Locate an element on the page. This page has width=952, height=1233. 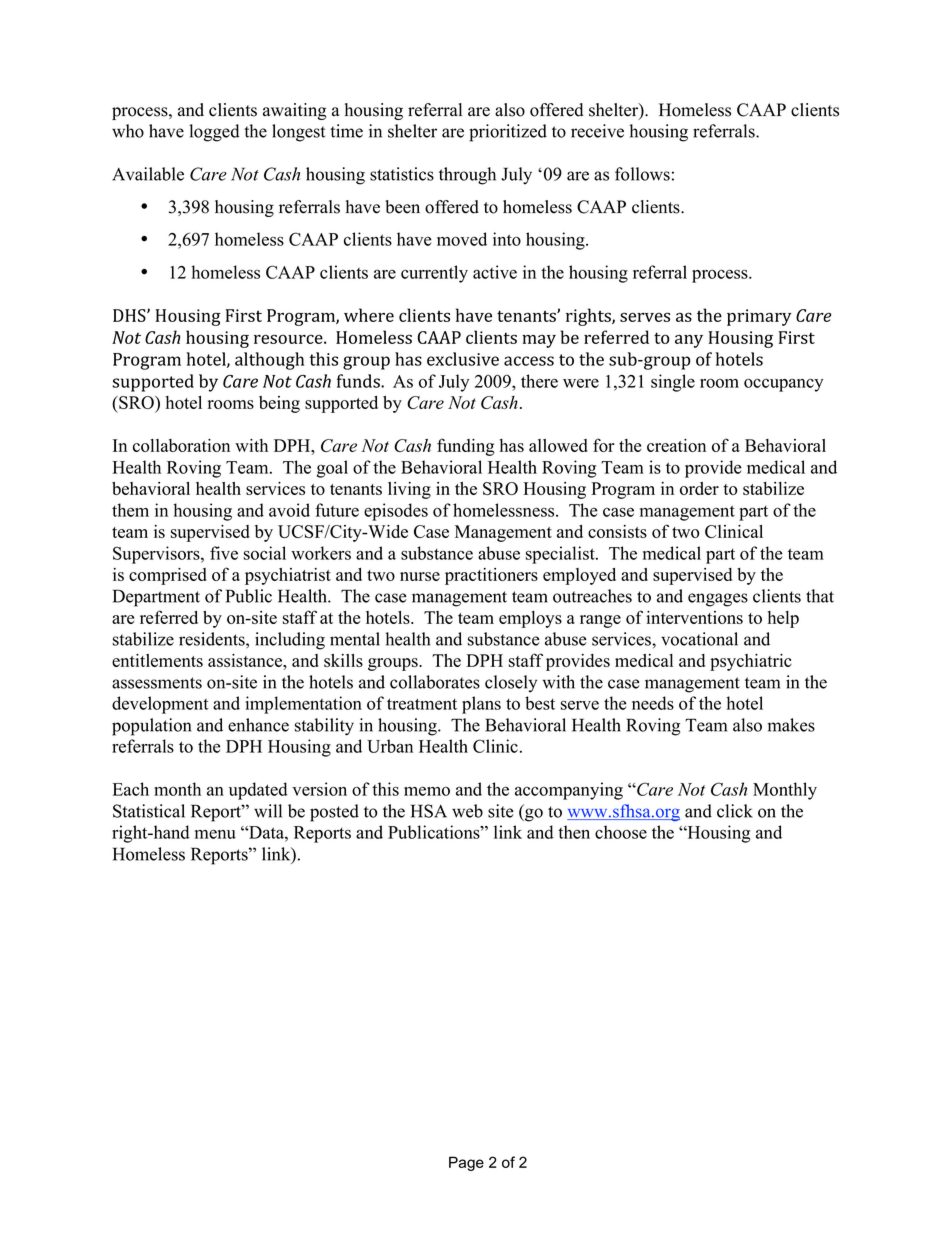
Page is located at coordinates (466, 1163).
